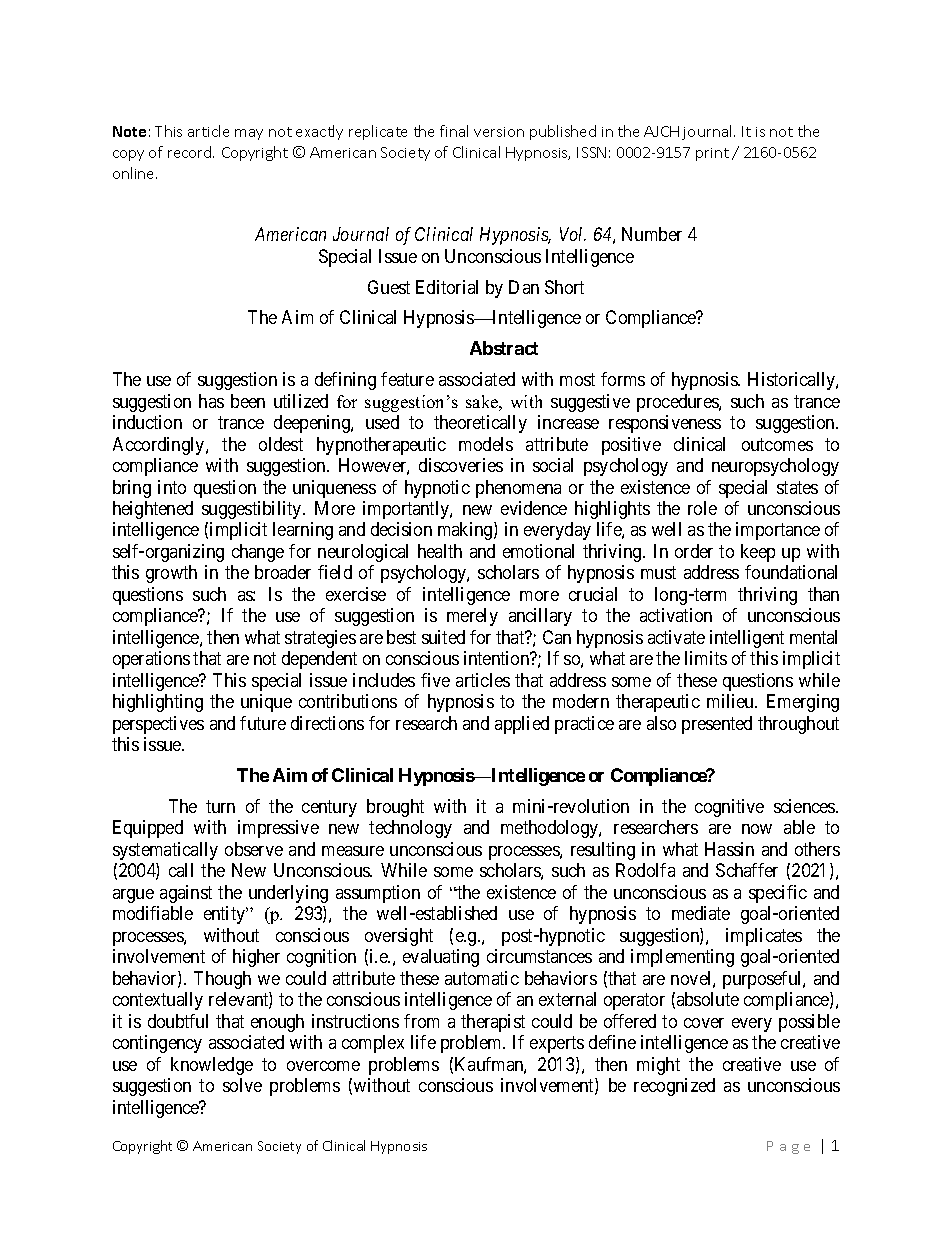  What do you see at coordinates (472, 617) in the page?
I see `merely` at bounding box center [472, 617].
